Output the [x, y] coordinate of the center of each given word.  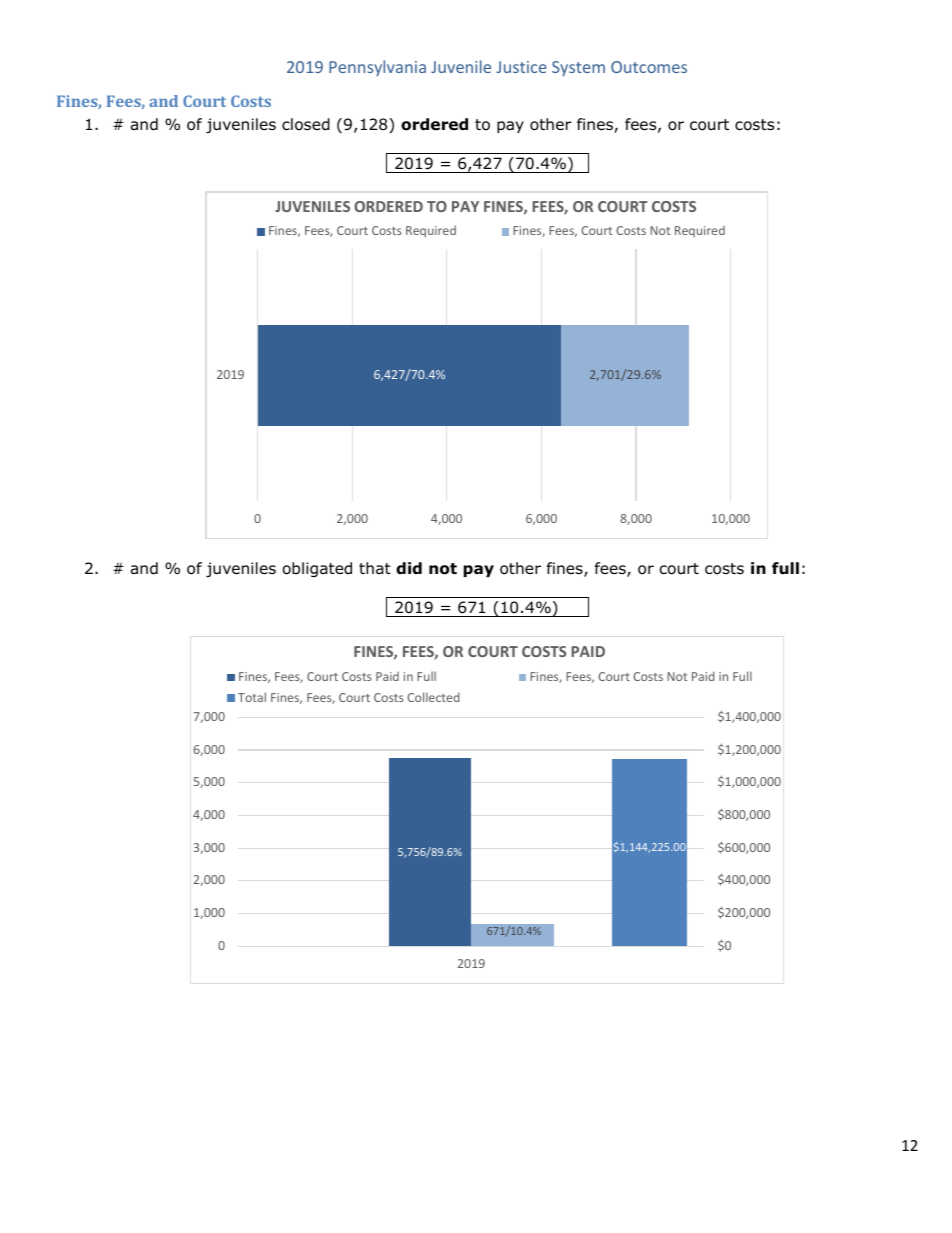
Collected [433, 697]
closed [306, 124]
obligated [317, 569]
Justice [521, 67]
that [375, 568]
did [409, 568]
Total [252, 697]
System [578, 68]
